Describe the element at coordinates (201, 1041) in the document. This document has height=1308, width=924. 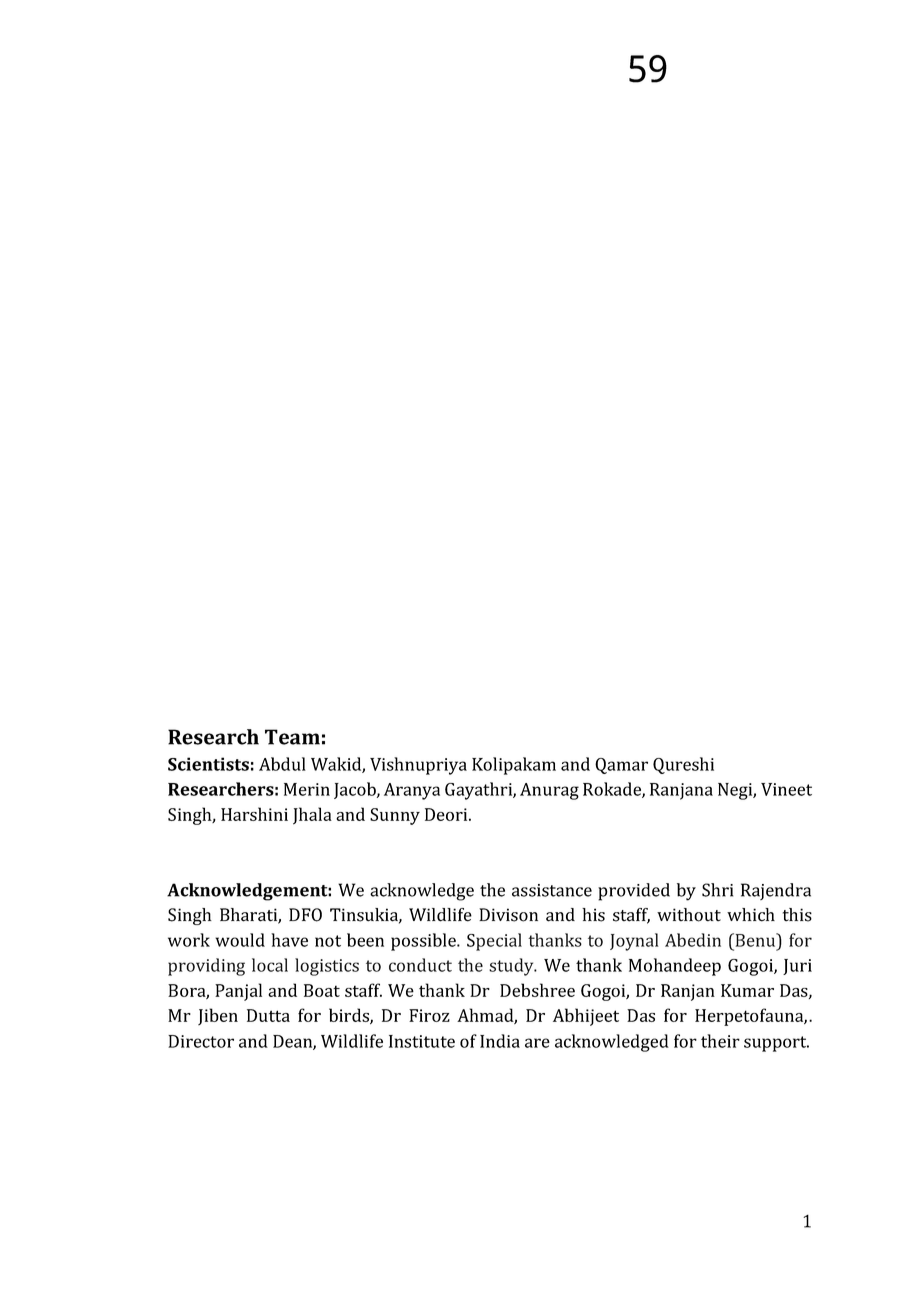
I see `Director` at that location.
